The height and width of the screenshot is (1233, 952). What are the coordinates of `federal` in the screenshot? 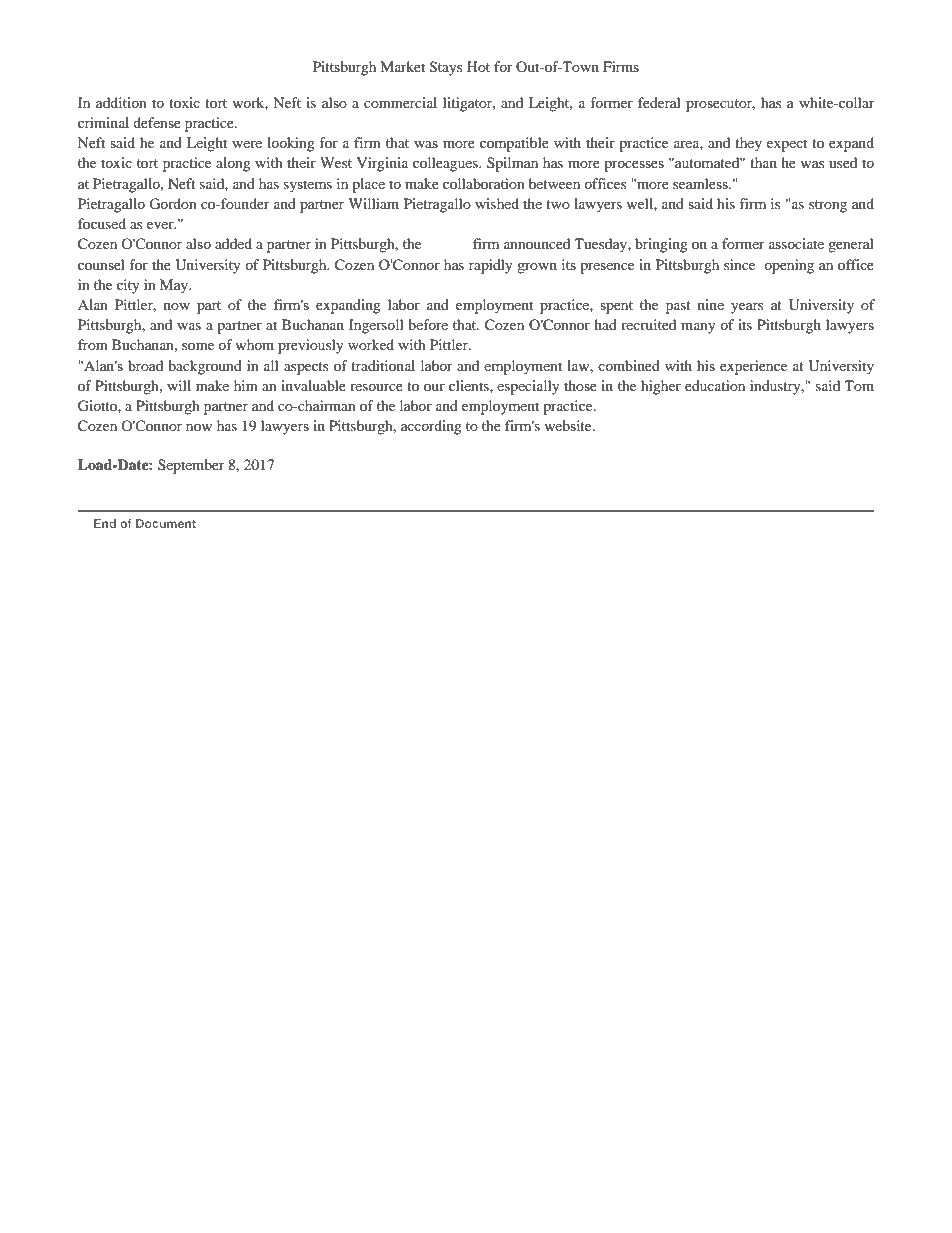 It's located at (659, 102).
